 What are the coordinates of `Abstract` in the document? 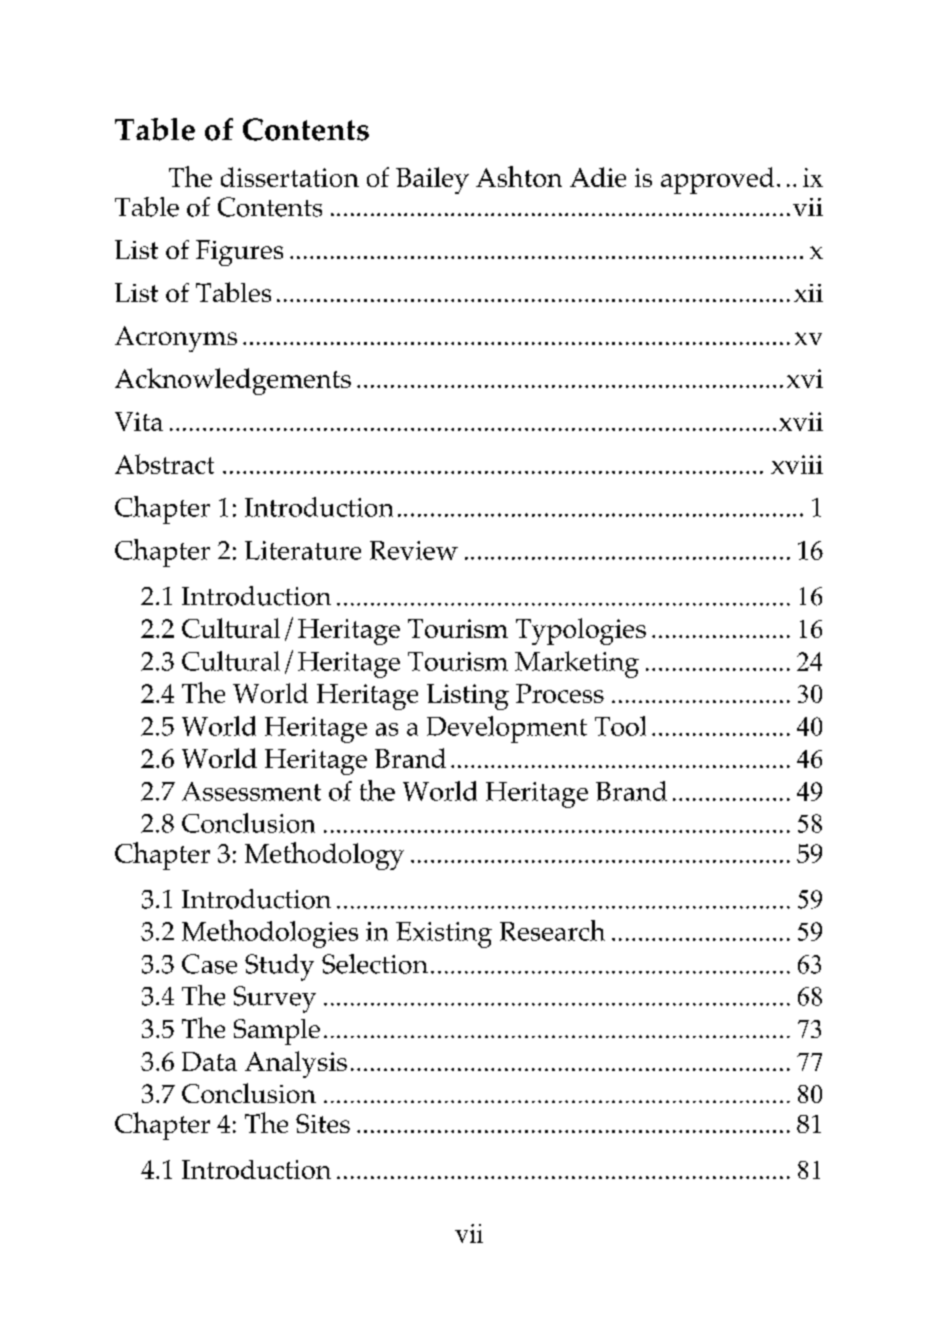 It's located at (164, 464).
